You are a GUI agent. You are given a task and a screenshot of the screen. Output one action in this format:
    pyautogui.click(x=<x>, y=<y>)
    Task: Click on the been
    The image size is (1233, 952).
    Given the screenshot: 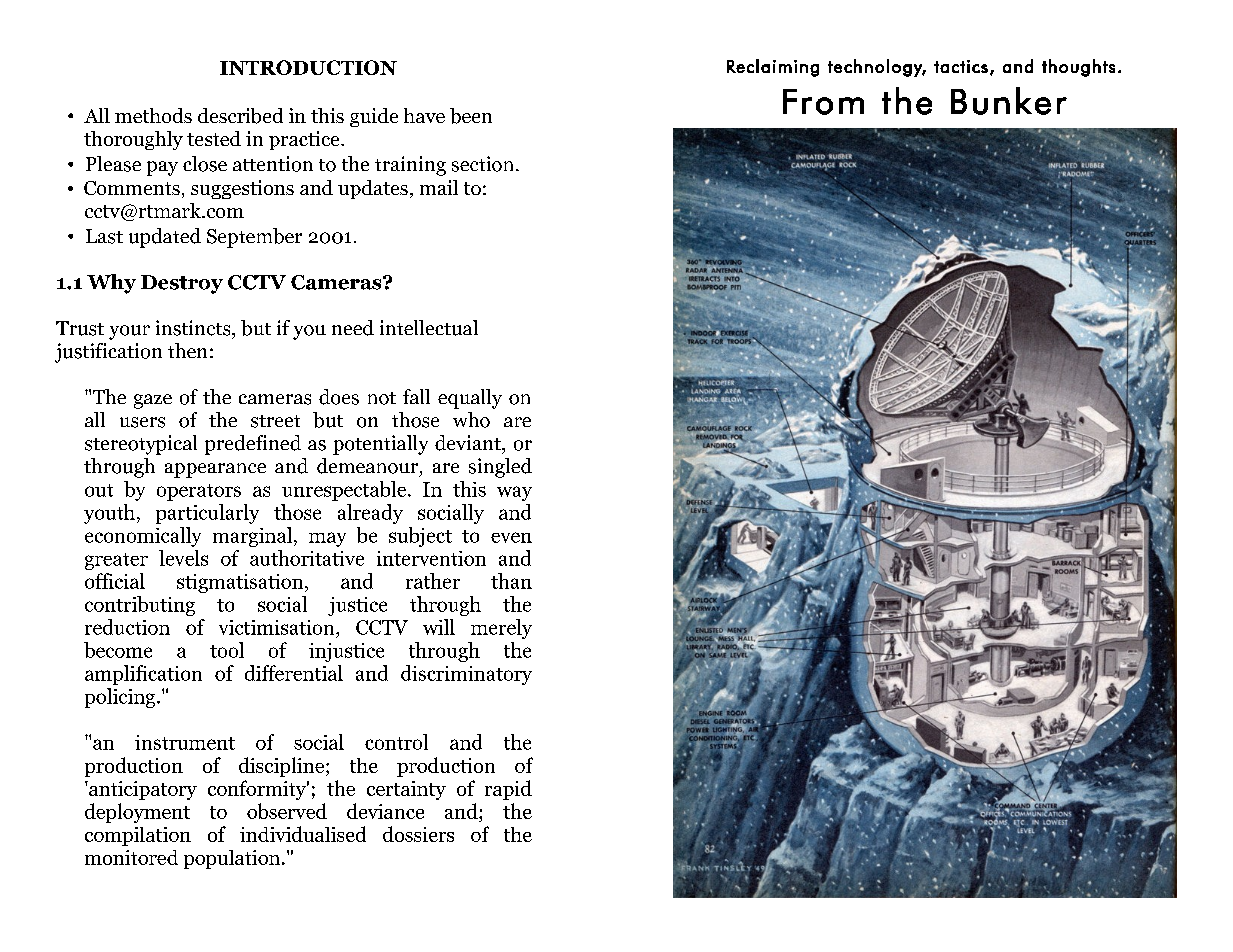 What is the action you would take?
    pyautogui.click(x=471, y=116)
